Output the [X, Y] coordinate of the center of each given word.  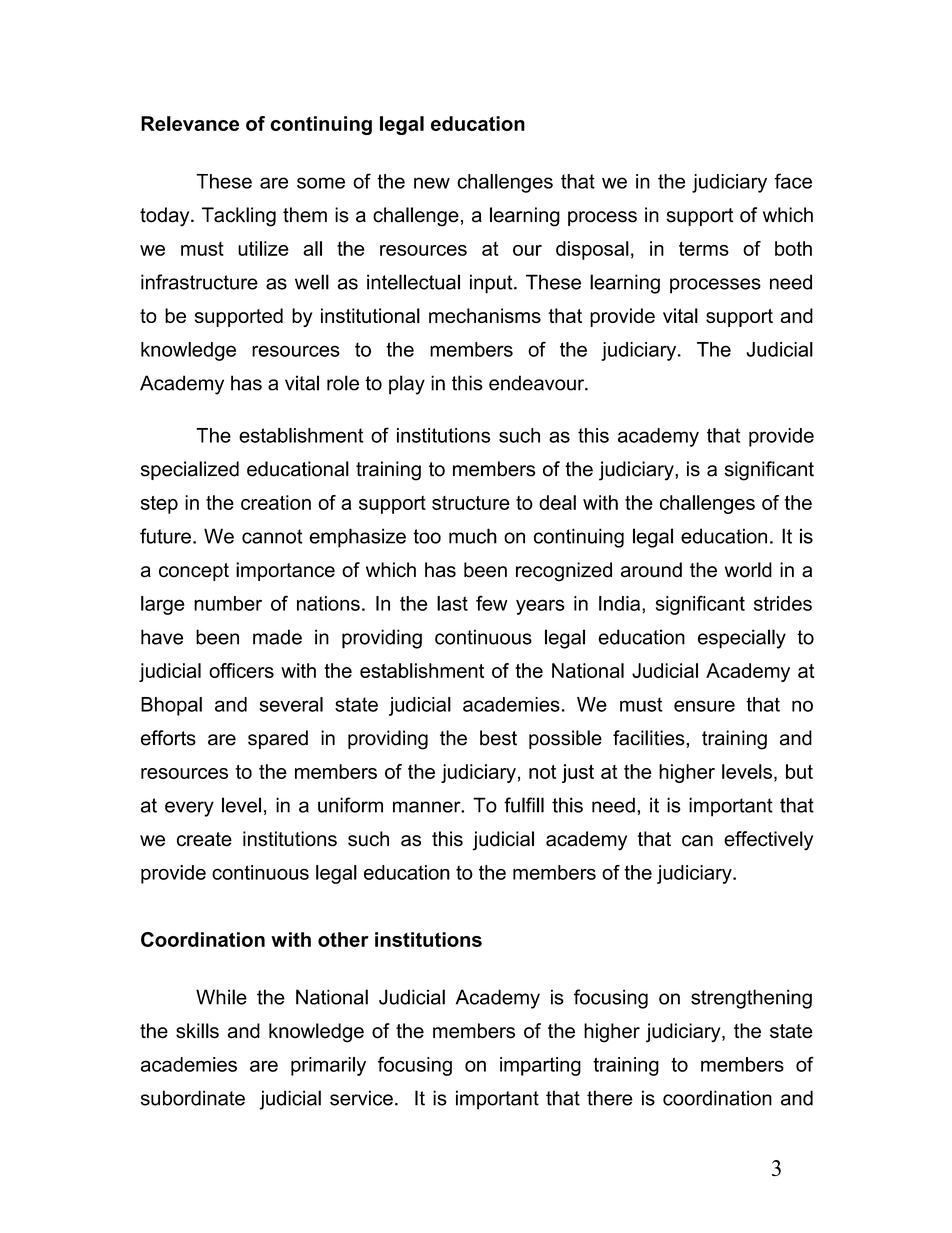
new [432, 183]
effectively [768, 841]
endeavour [538, 383]
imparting [540, 1066]
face [793, 181]
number [228, 603]
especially [742, 639]
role [343, 383]
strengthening [751, 999]
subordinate [193, 1098]
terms [704, 249]
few [492, 603]
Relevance [190, 123]
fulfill [524, 805]
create [204, 839]
